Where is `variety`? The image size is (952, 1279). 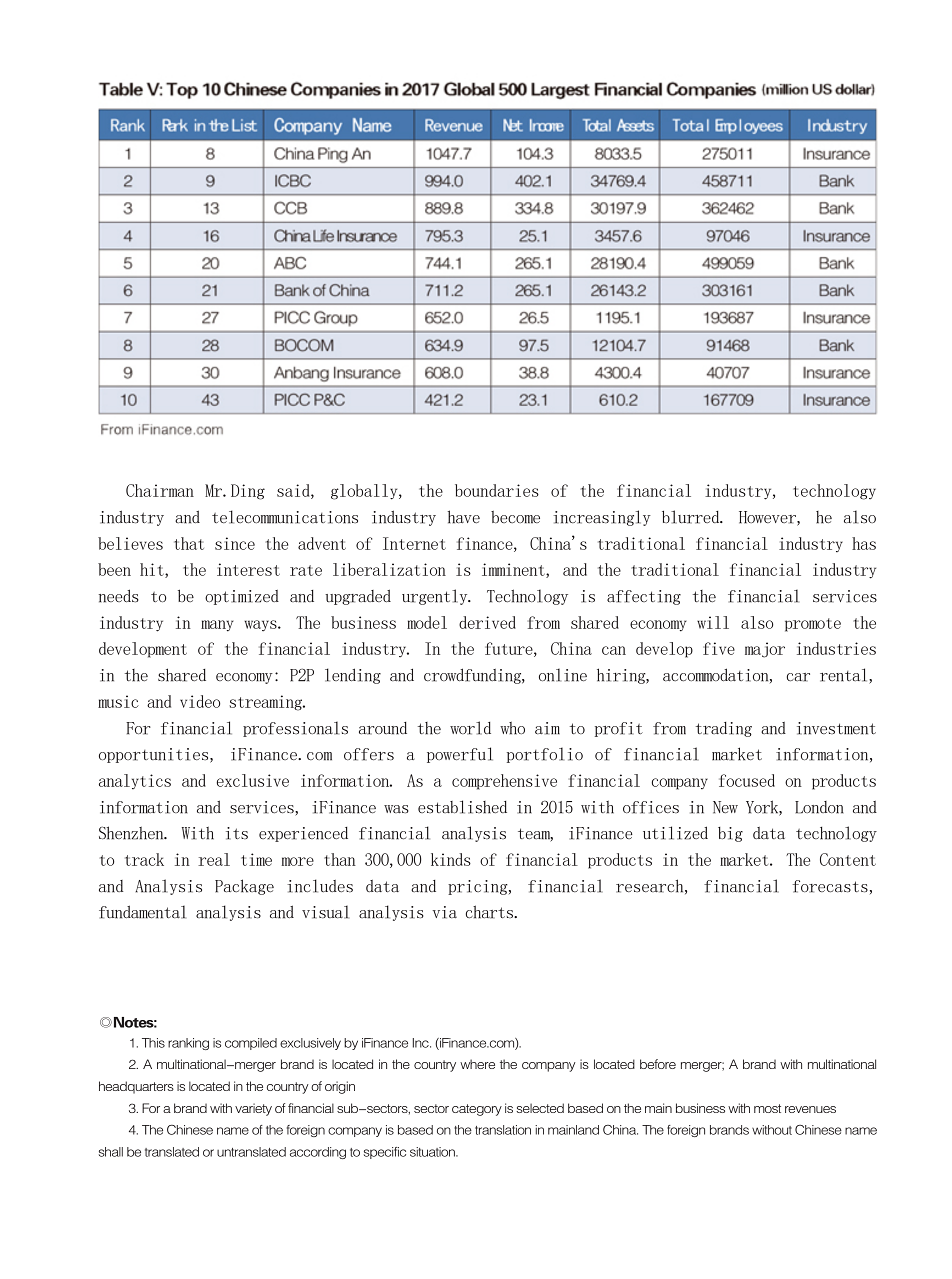 variety is located at coordinates (253, 1109).
